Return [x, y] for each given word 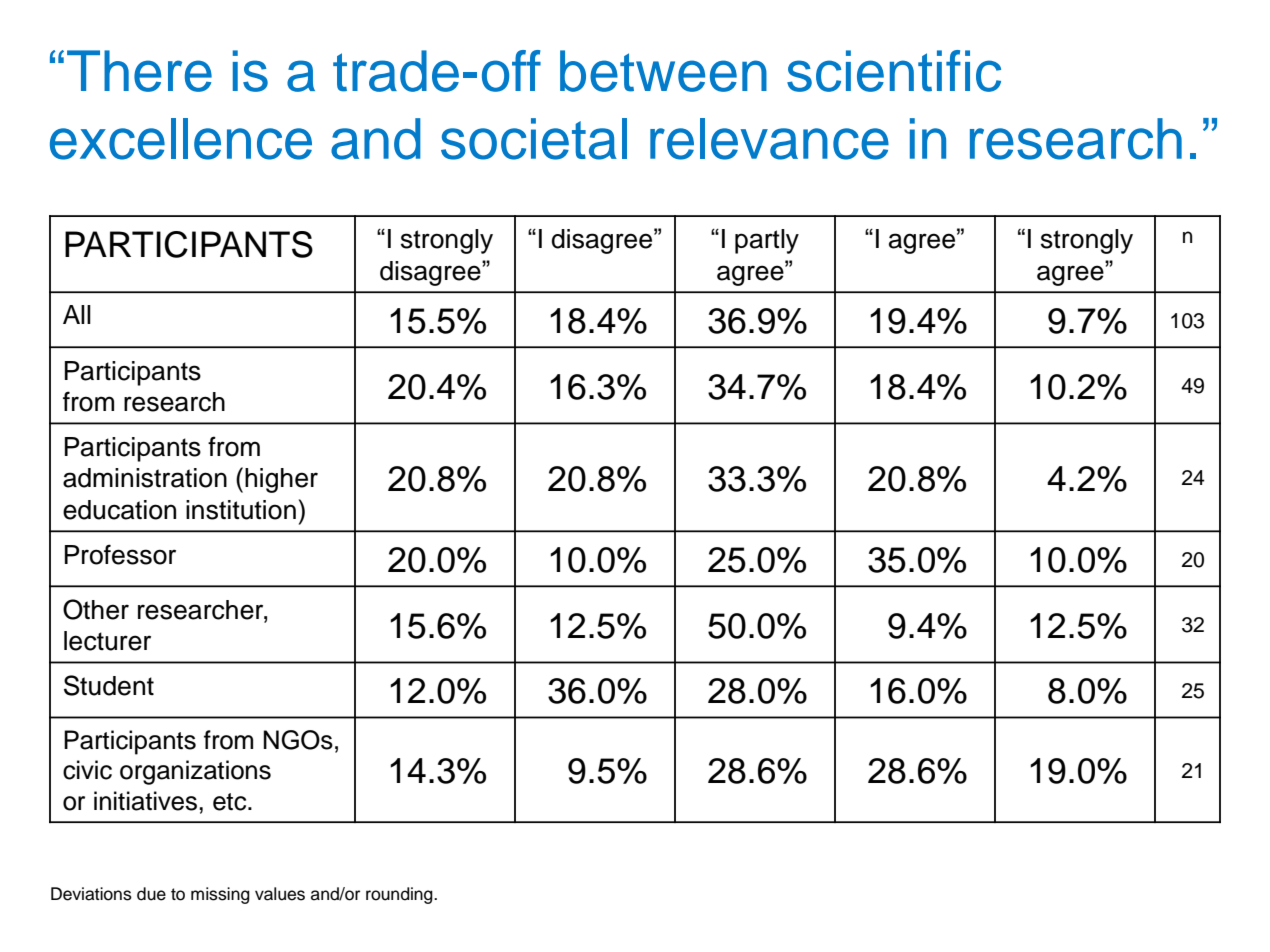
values [280, 894]
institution [241, 510]
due [151, 894]
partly [767, 241]
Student [109, 685]
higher [281, 480]
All [77, 314]
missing [220, 895]
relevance [769, 139]
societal [534, 139]
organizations [195, 772]
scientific [894, 71]
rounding [400, 895]
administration [145, 478]
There [139, 71]
